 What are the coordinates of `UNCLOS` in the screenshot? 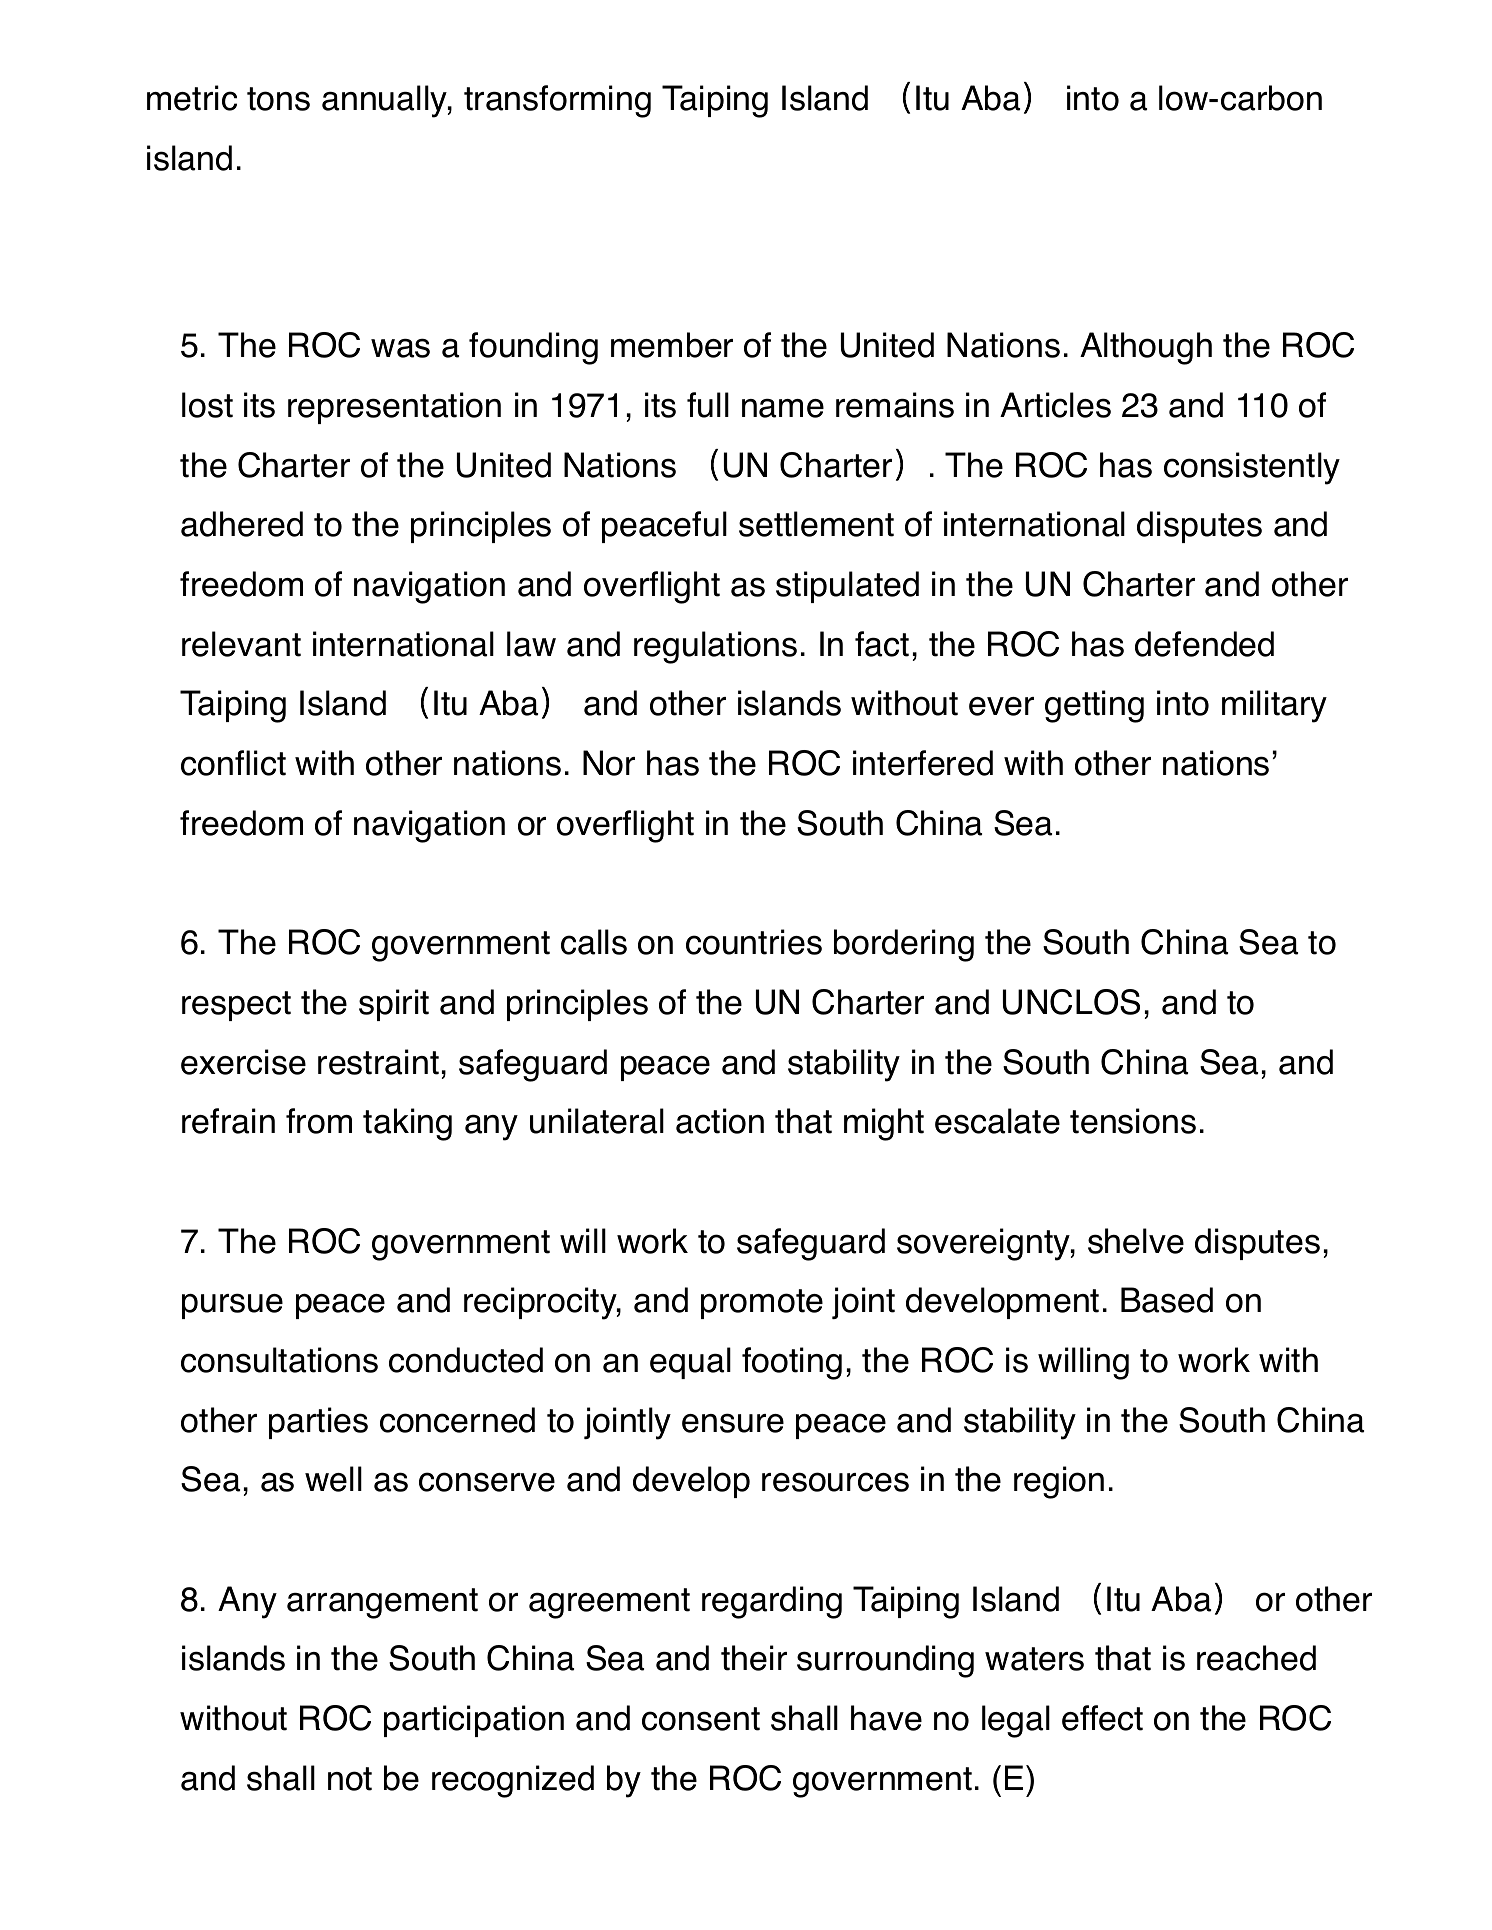 It's located at (1071, 1002).
